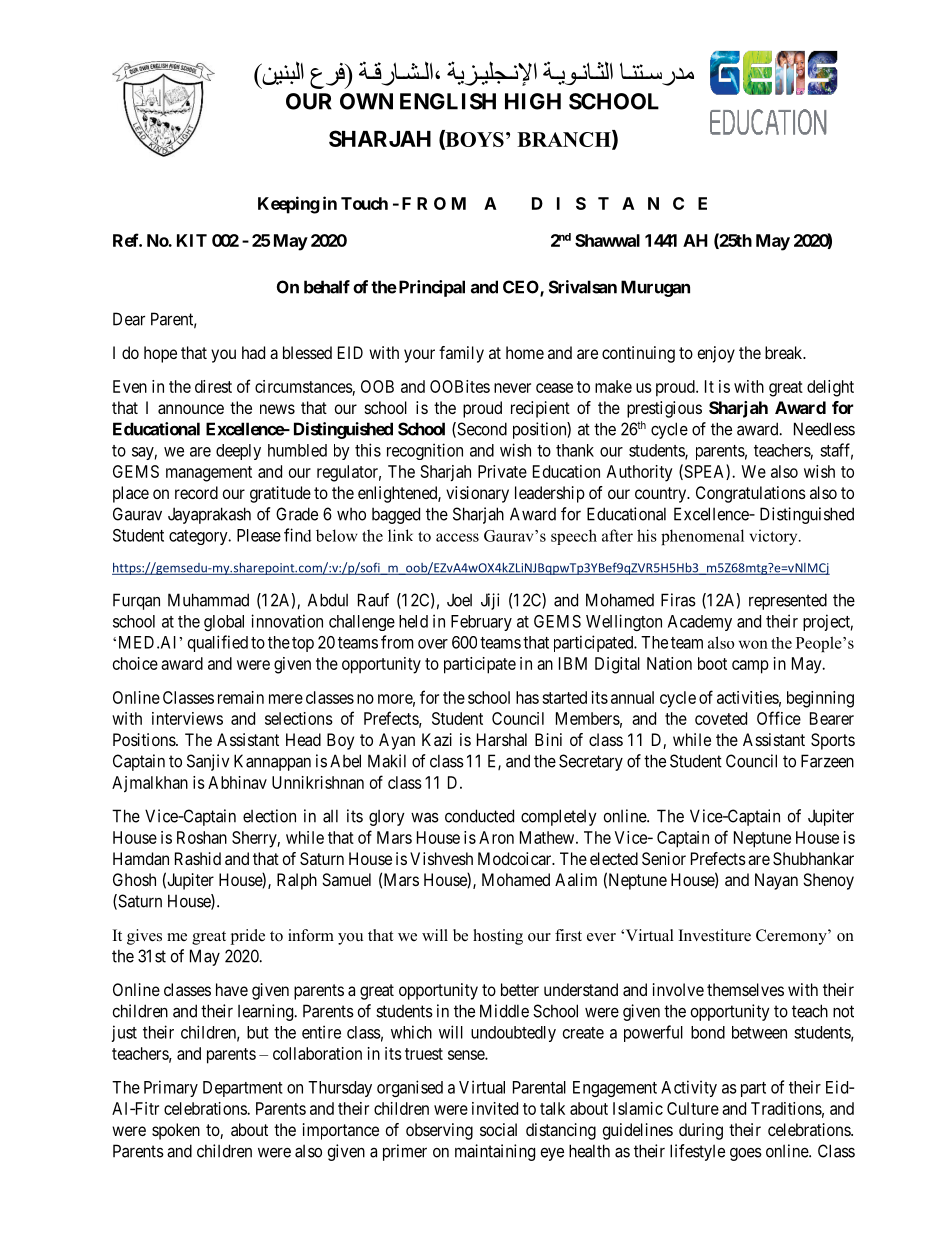 The image size is (952, 1233). I want to click on goes, so click(746, 1154).
